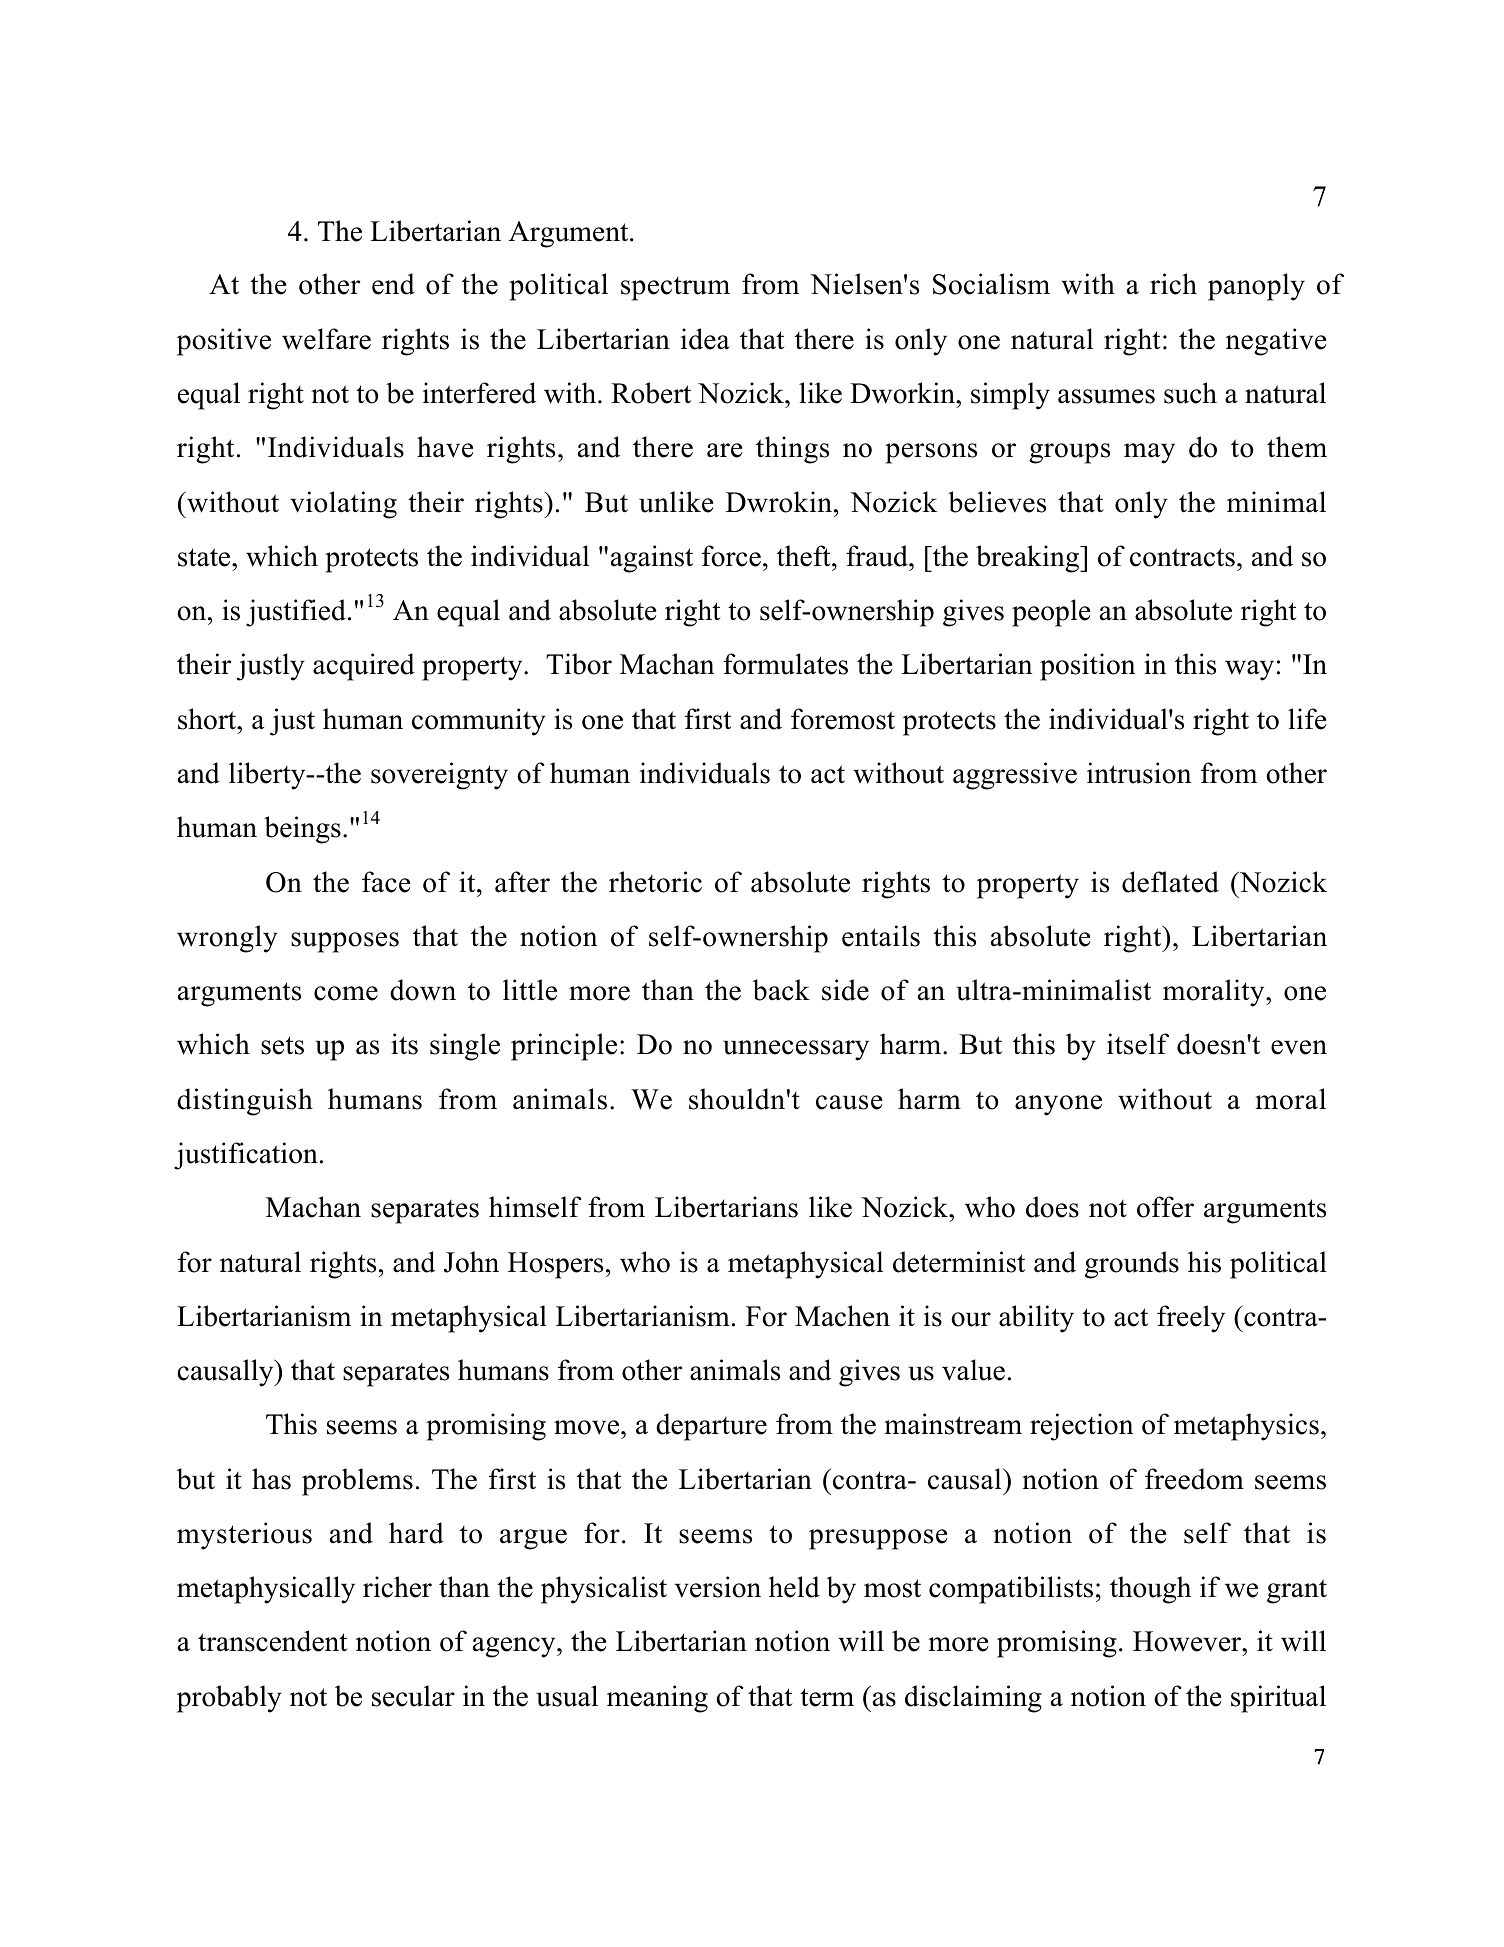 The height and width of the screenshot is (1947, 1504). I want to click on though, so click(1150, 1590).
